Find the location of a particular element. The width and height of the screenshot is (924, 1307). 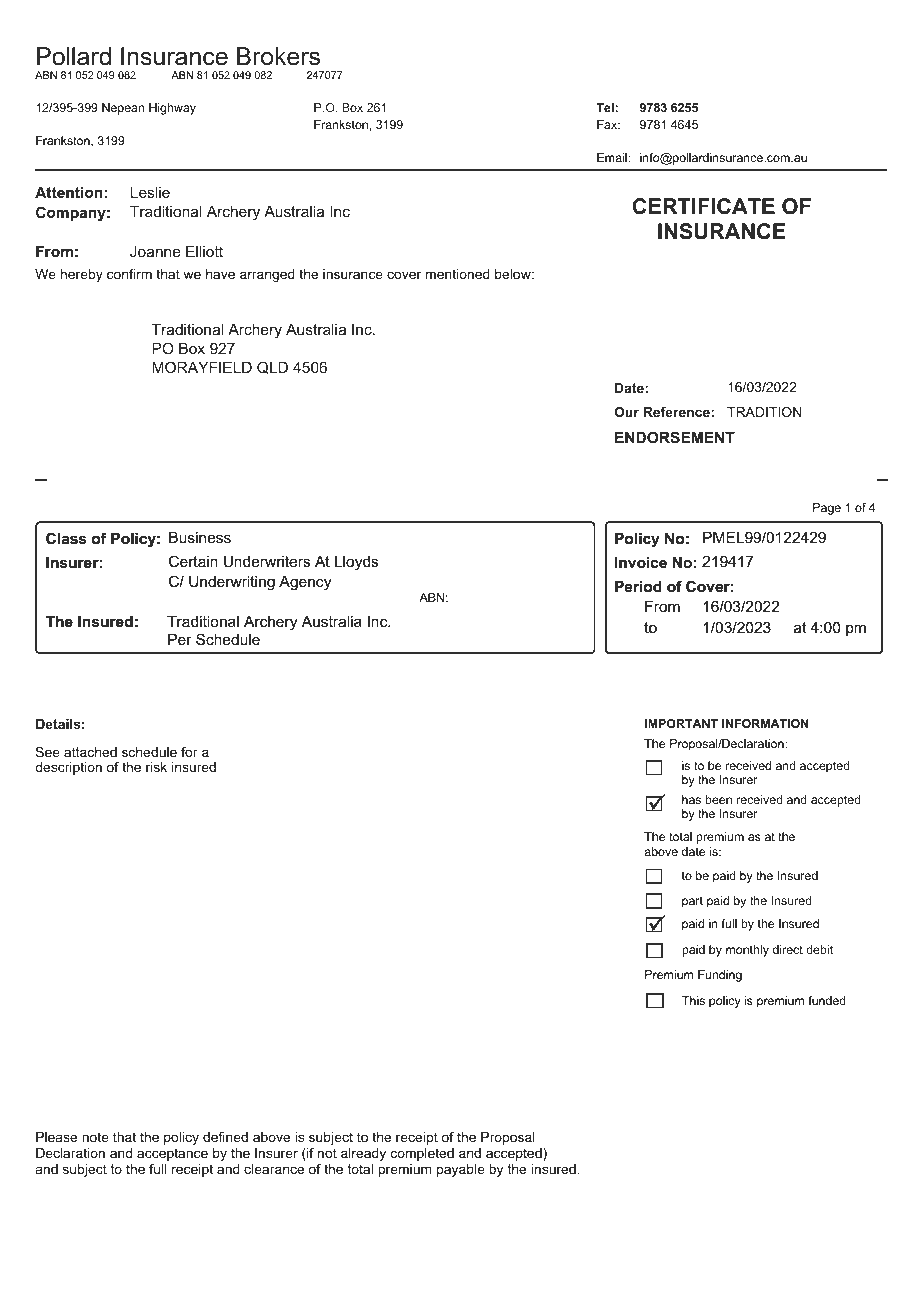

confirm is located at coordinates (129, 274).
